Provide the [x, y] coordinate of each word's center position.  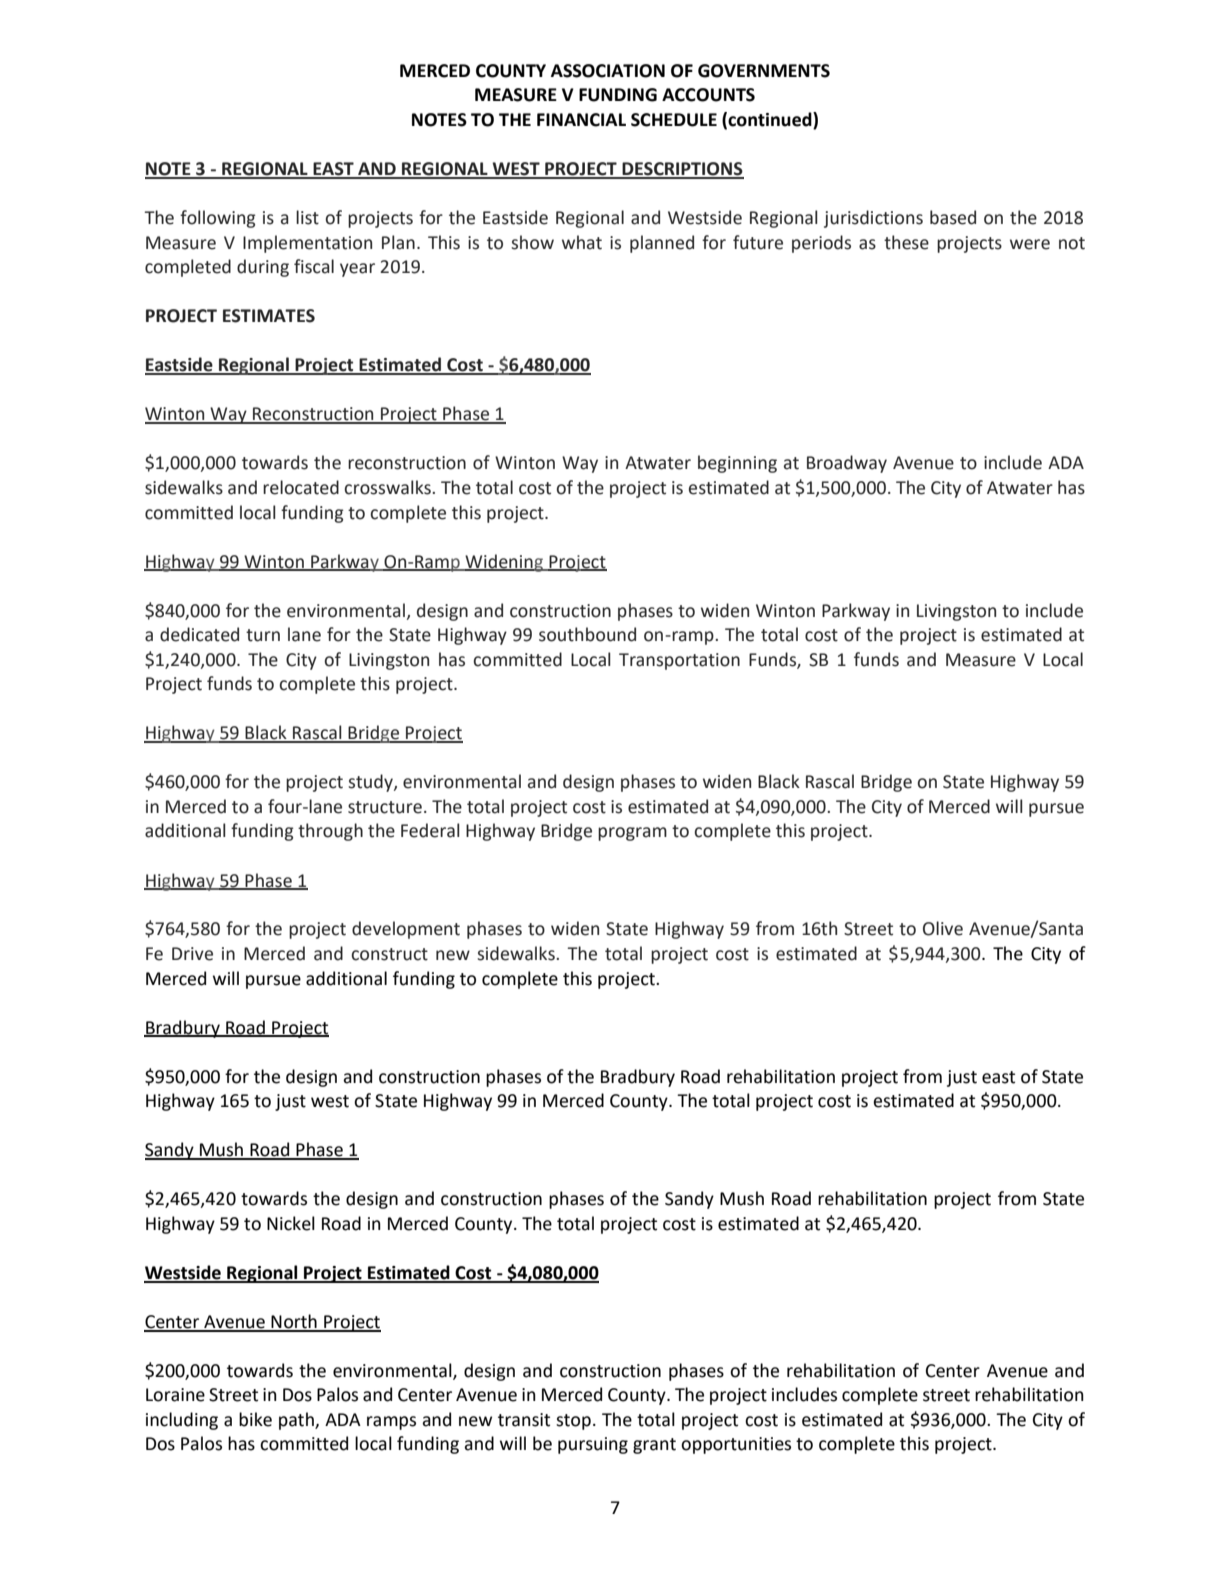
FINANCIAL [581, 120]
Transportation [679, 661]
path [297, 1421]
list [307, 217]
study [371, 783]
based [953, 217]
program [632, 834]
